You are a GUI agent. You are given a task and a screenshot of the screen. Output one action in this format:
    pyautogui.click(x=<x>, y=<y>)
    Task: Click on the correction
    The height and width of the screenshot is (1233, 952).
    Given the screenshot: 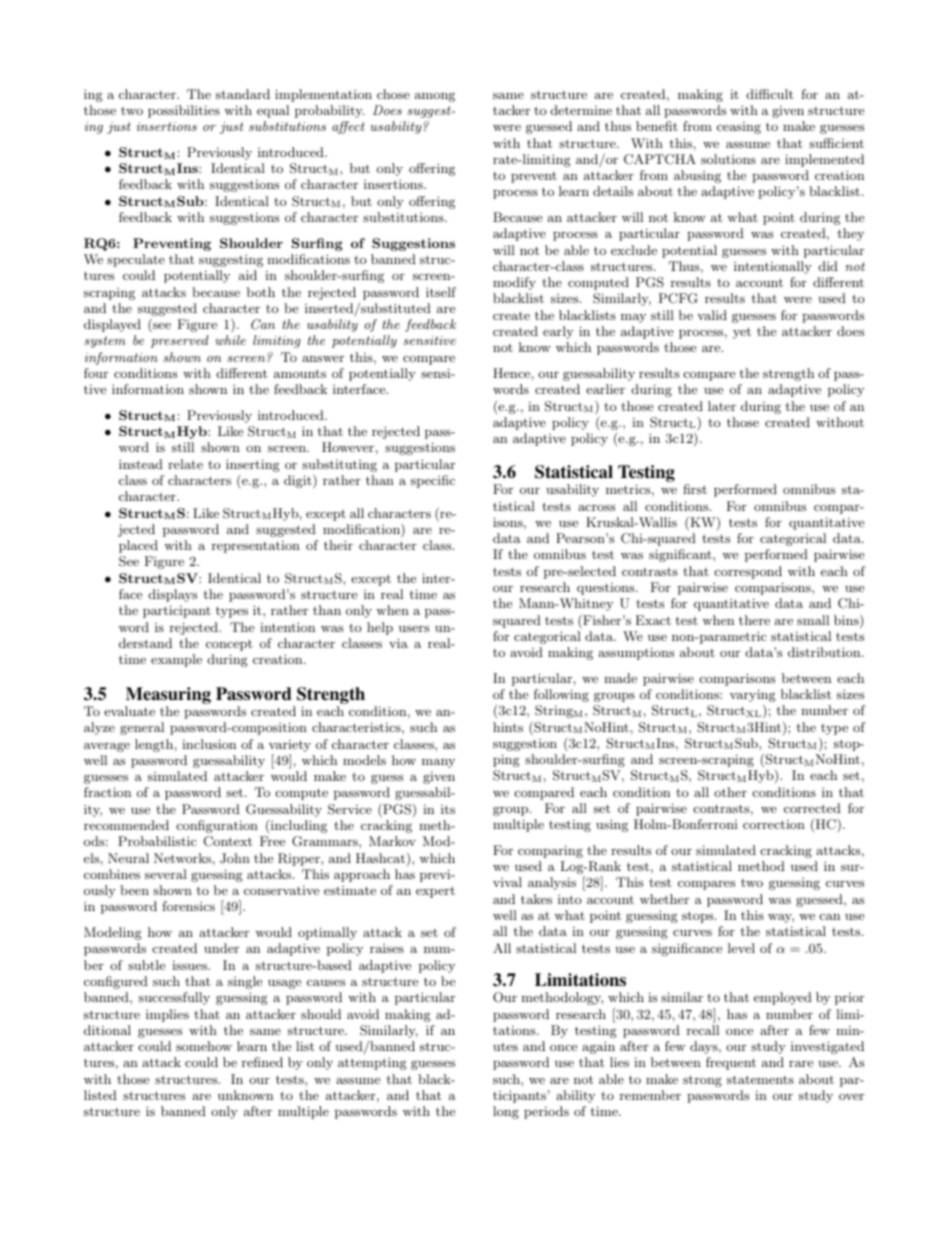 What is the action you would take?
    pyautogui.click(x=774, y=824)
